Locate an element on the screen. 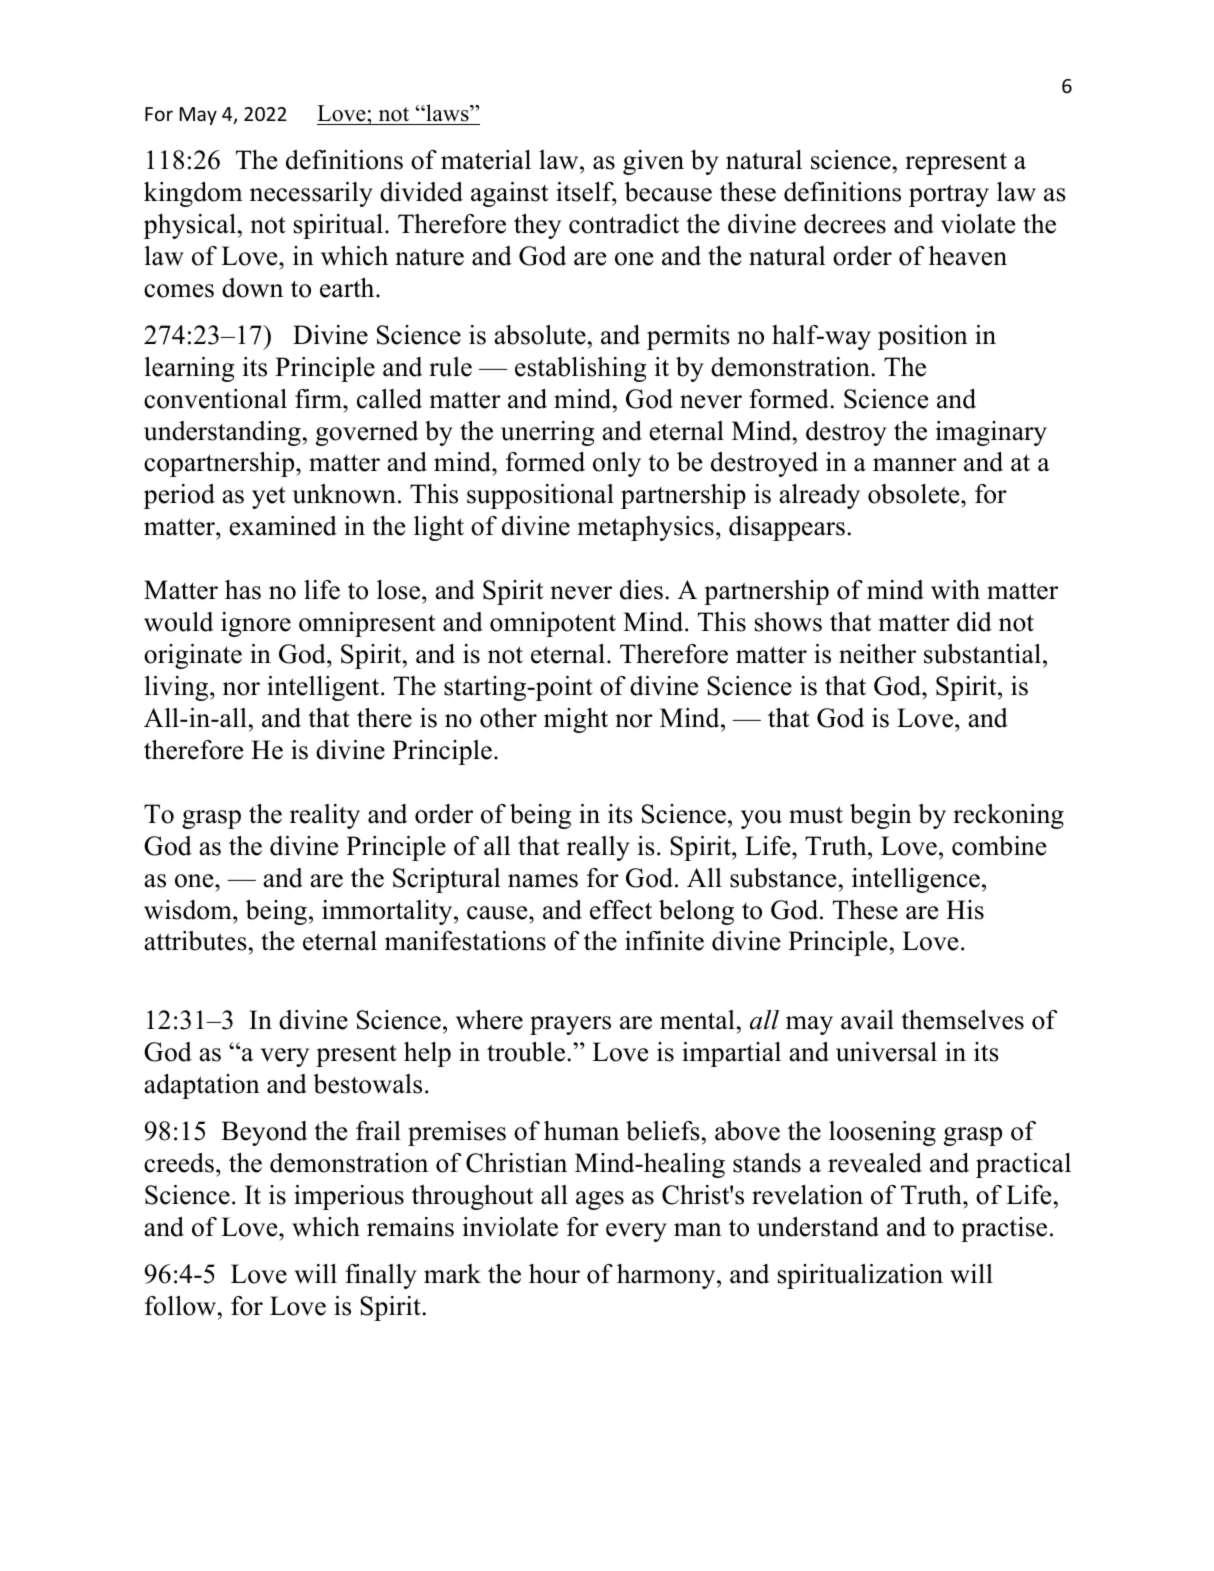  practise is located at coordinates (1004, 1229).
